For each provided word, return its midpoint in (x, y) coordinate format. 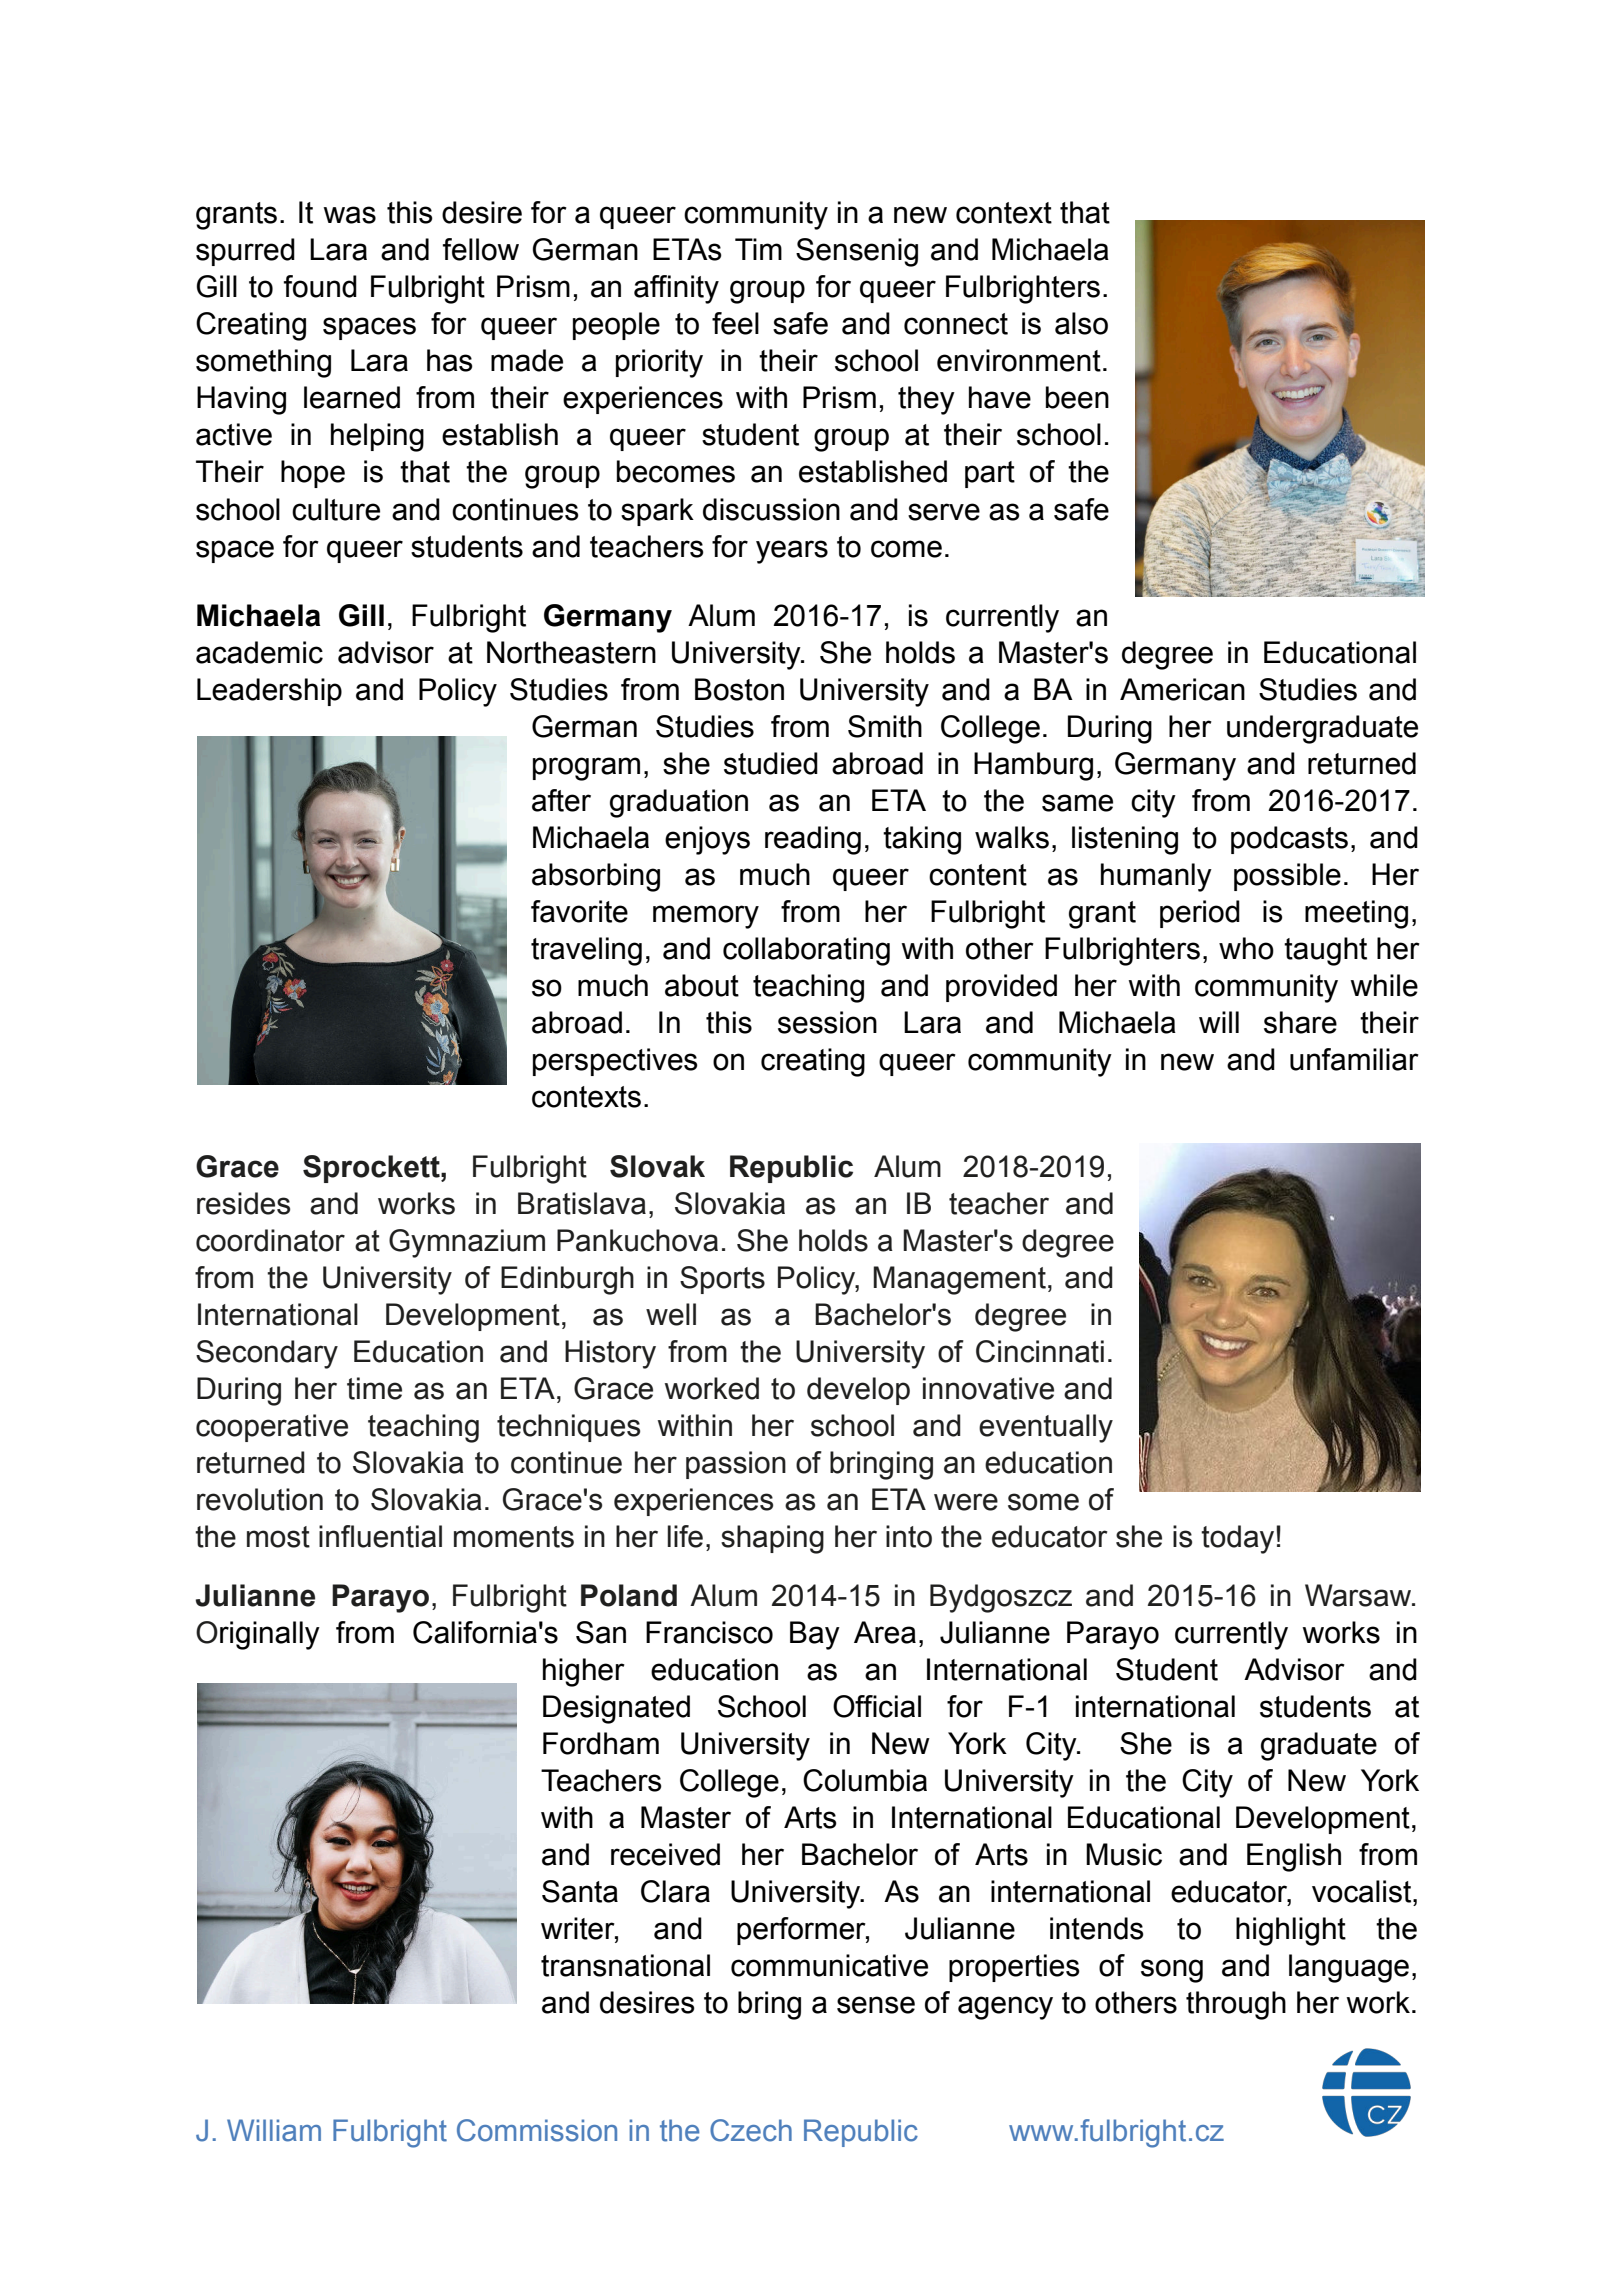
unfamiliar (1354, 1059)
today (1239, 1539)
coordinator (270, 1240)
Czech (751, 2130)
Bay (815, 1635)
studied (771, 763)
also (1081, 323)
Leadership (269, 692)
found (320, 286)
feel (735, 323)
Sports (722, 1280)
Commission (537, 2130)
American (1182, 689)
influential (380, 1536)
